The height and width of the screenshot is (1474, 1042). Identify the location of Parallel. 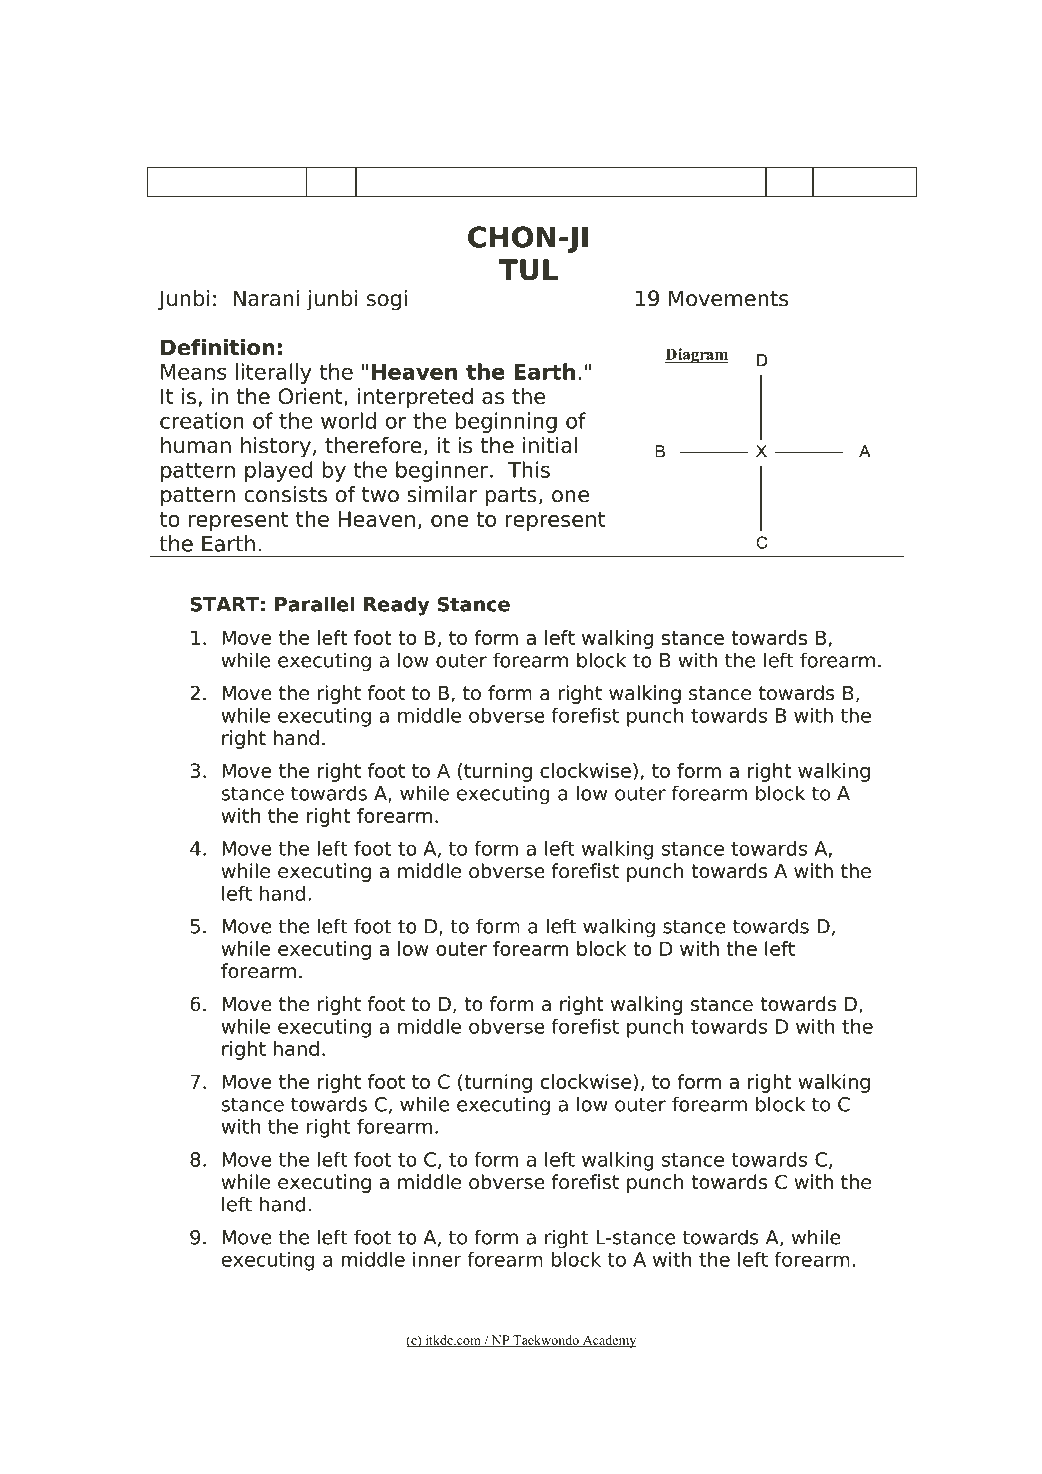
(315, 604).
